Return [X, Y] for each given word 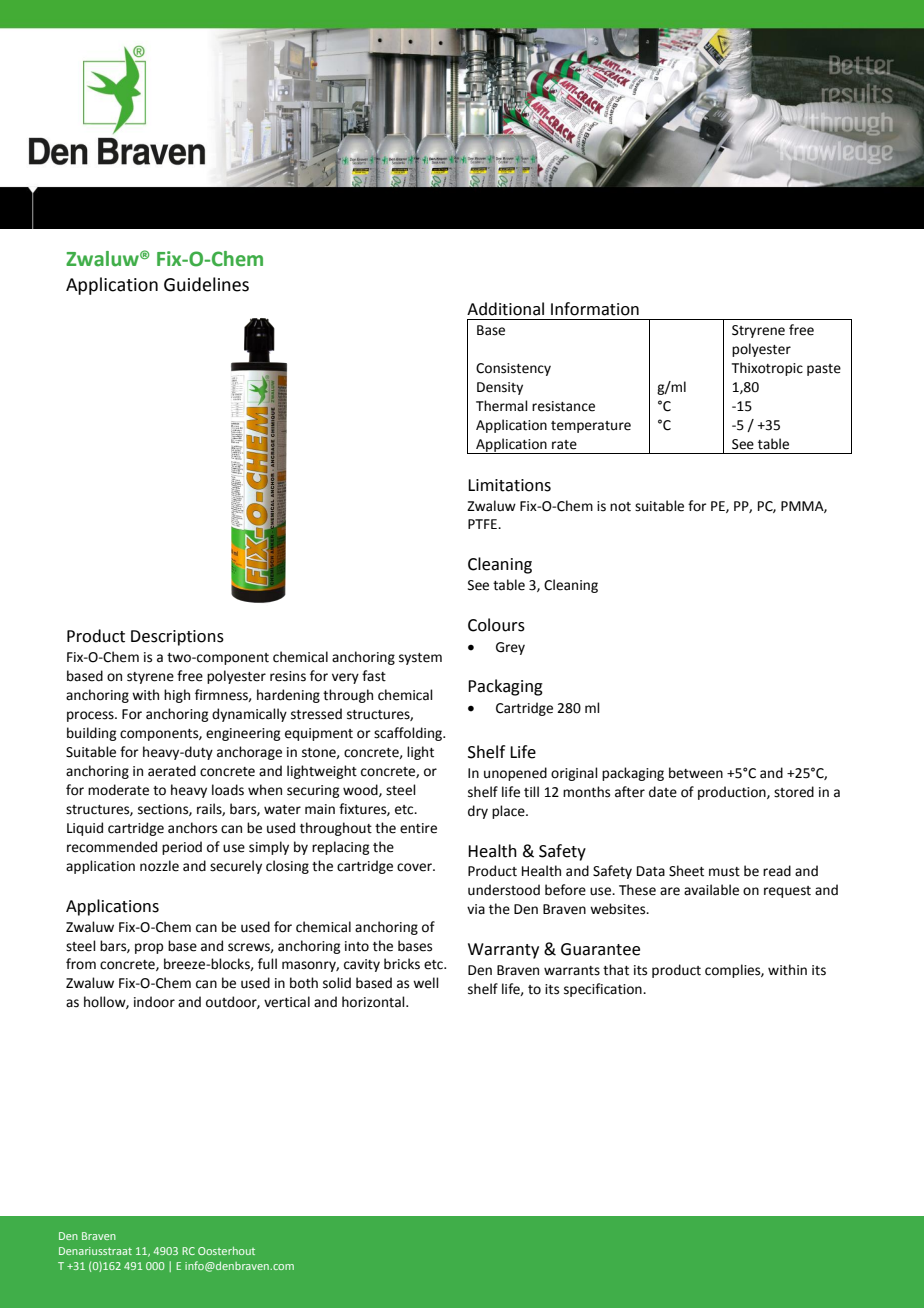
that [616, 970]
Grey [510, 648]
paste [824, 370]
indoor [154, 1002]
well [426, 983]
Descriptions [177, 638]
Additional [505, 309]
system [420, 659]
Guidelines [206, 284]
